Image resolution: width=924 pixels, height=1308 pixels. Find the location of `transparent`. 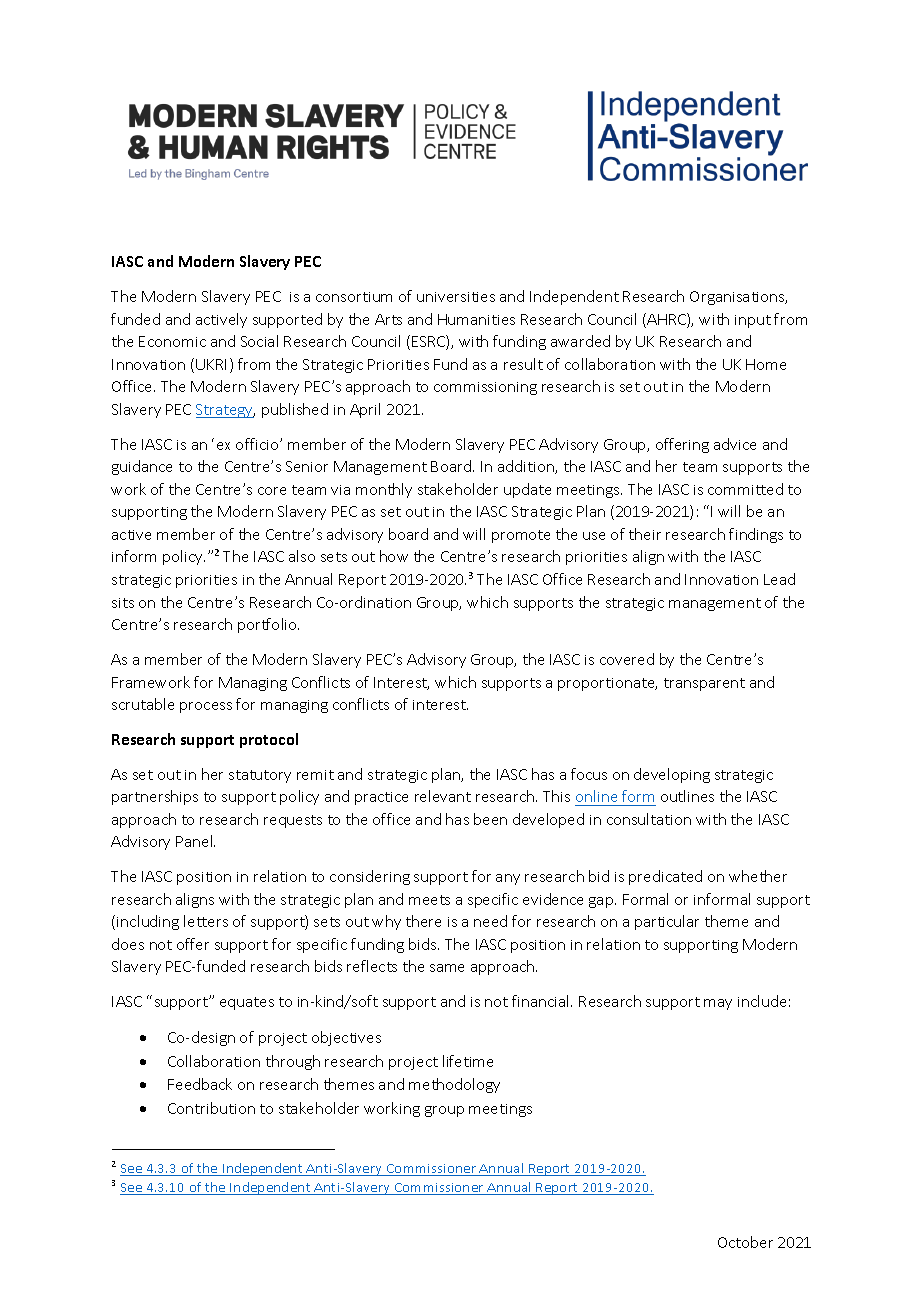

transparent is located at coordinates (704, 684).
